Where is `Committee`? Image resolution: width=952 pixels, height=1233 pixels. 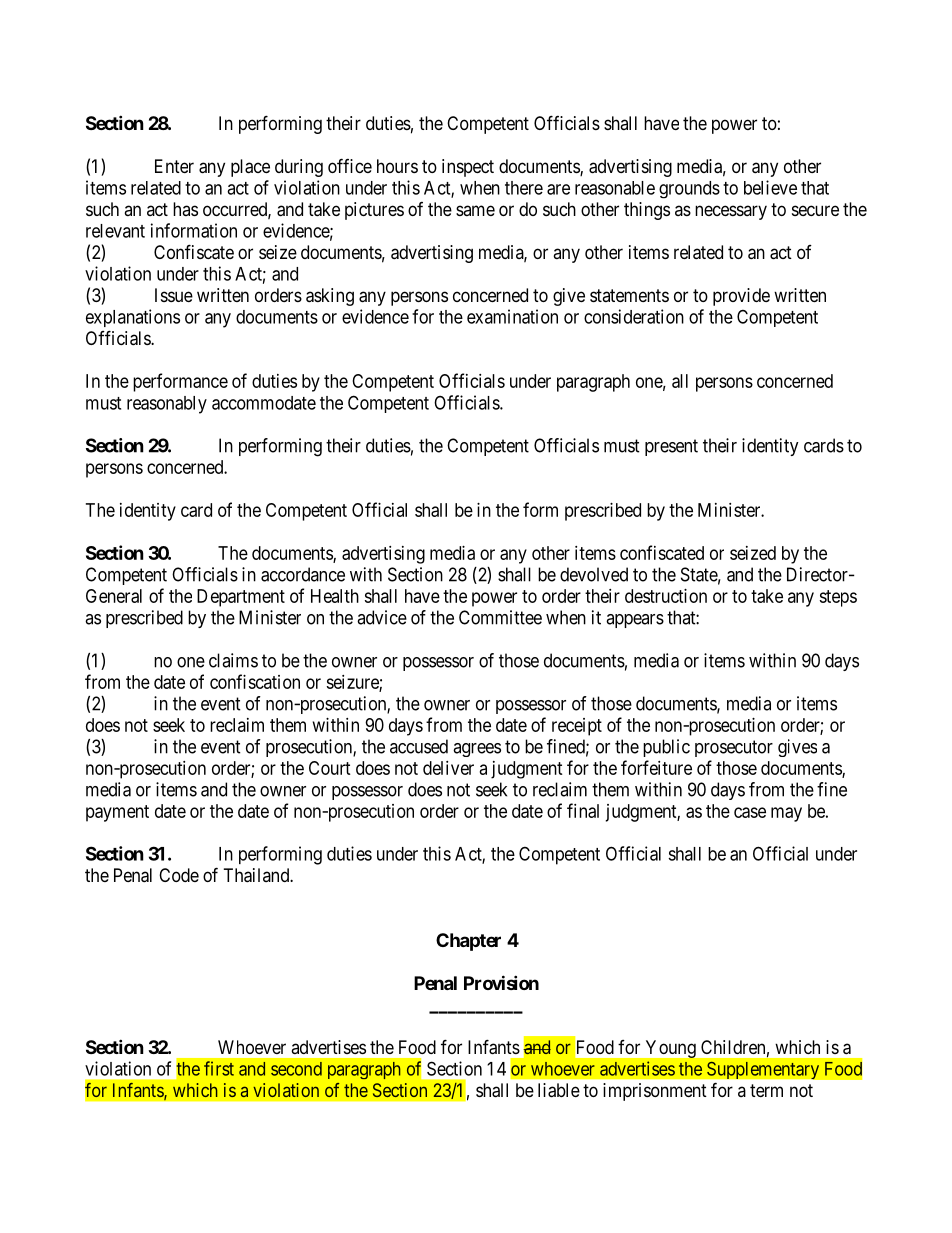 Committee is located at coordinates (500, 617).
